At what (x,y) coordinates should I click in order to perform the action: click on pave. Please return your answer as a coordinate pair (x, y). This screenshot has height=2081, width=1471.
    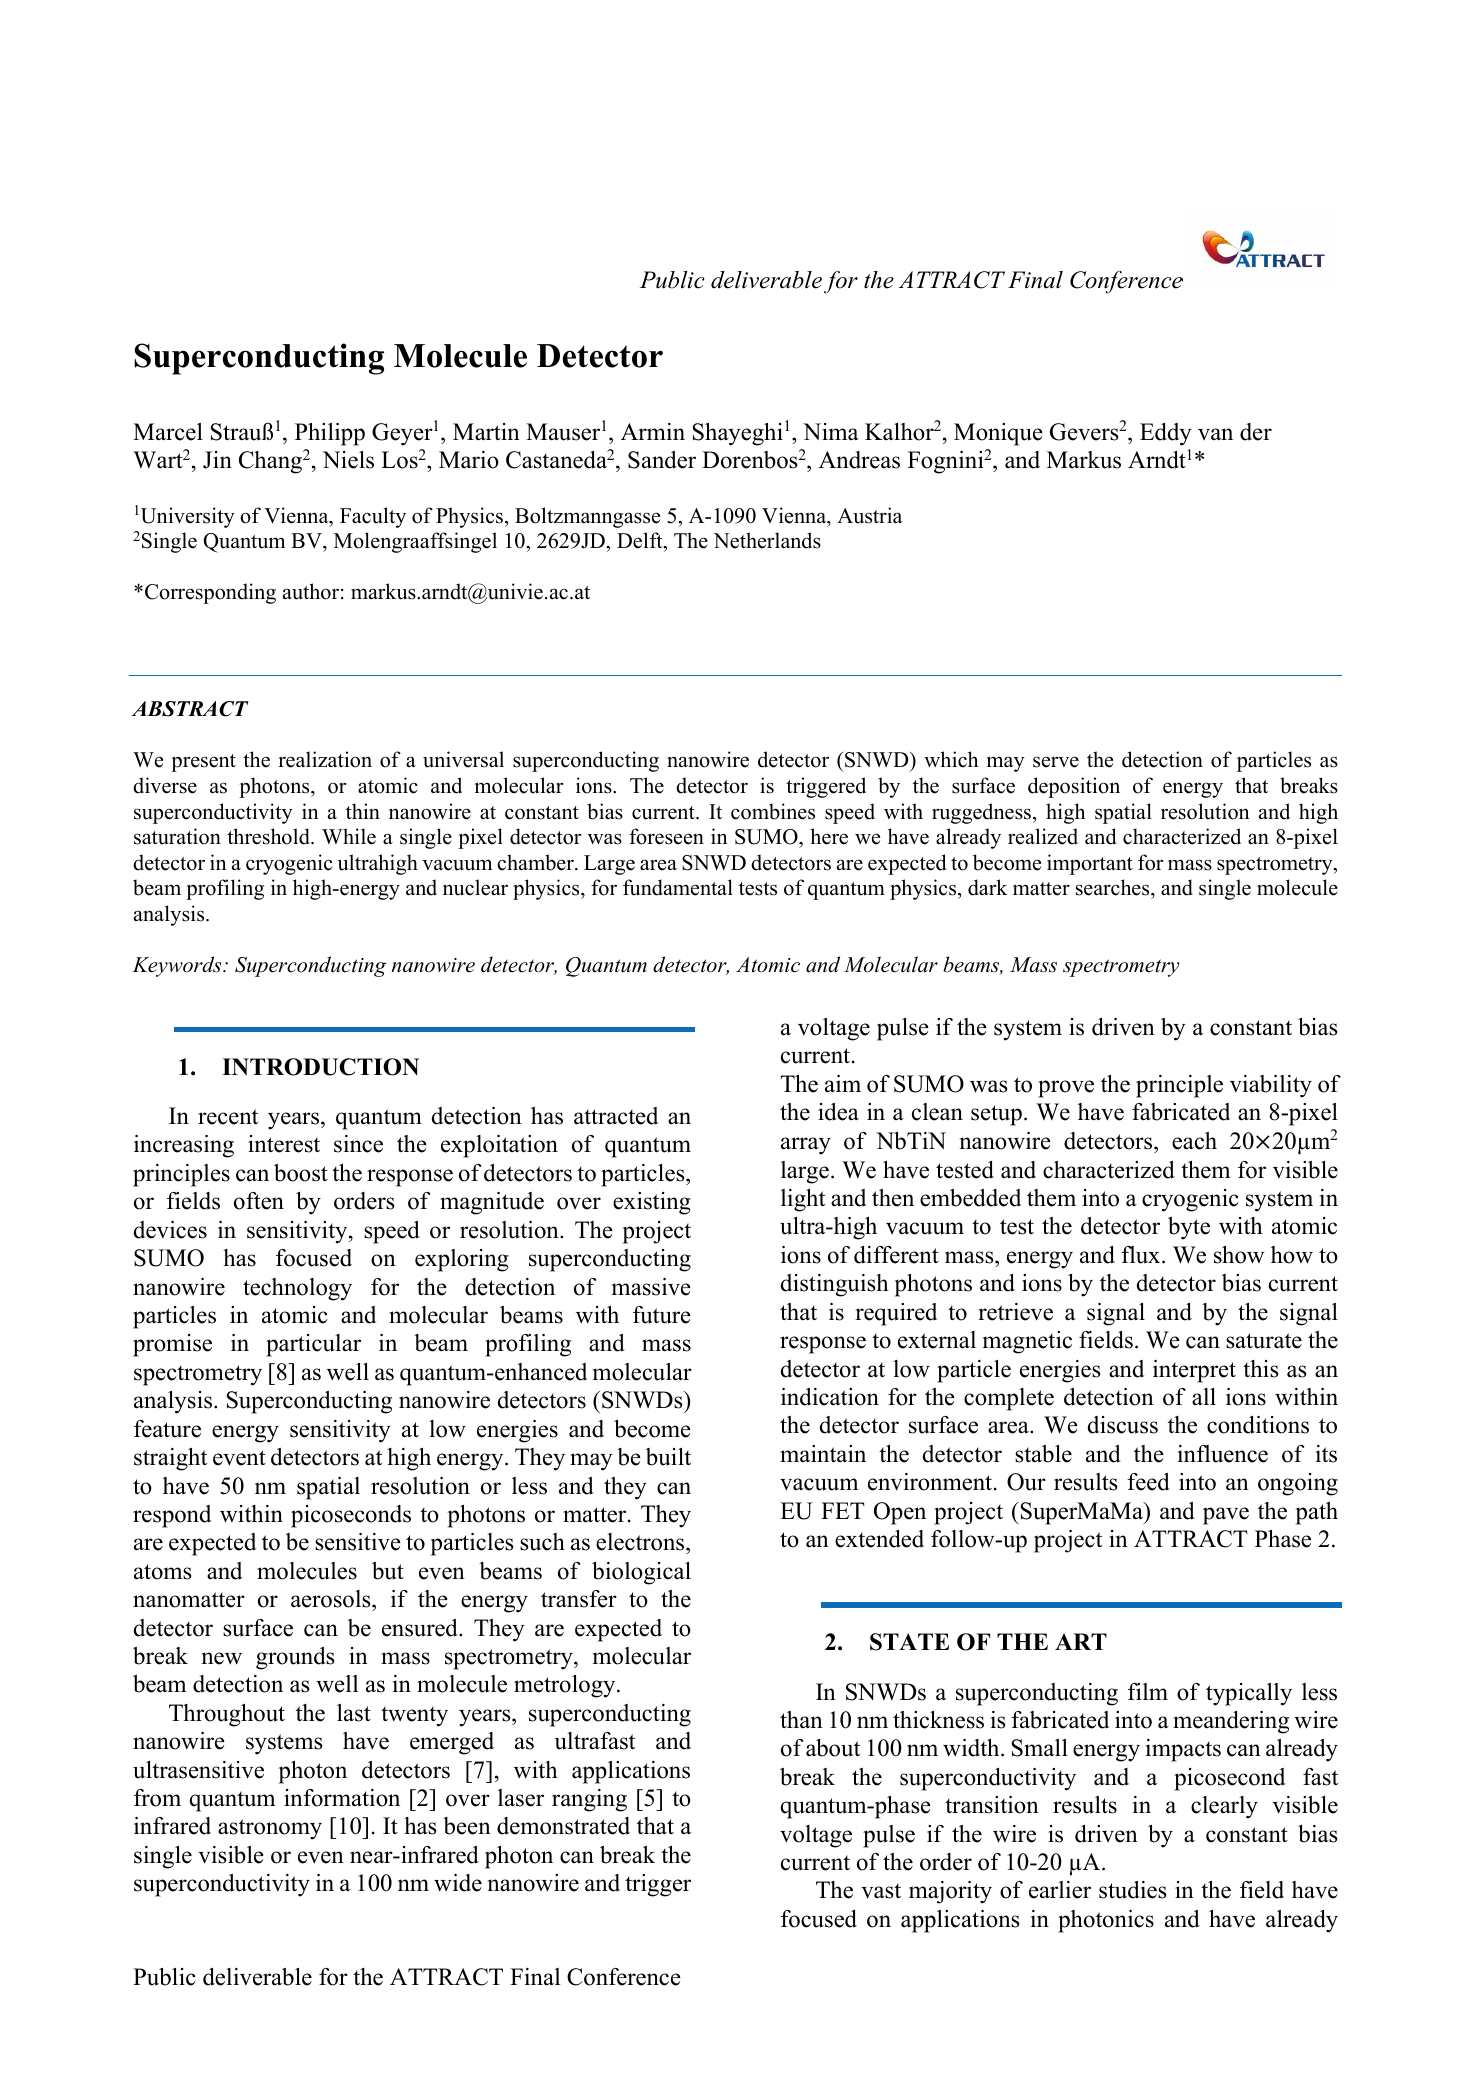
    Looking at the image, I should click on (1226, 1516).
